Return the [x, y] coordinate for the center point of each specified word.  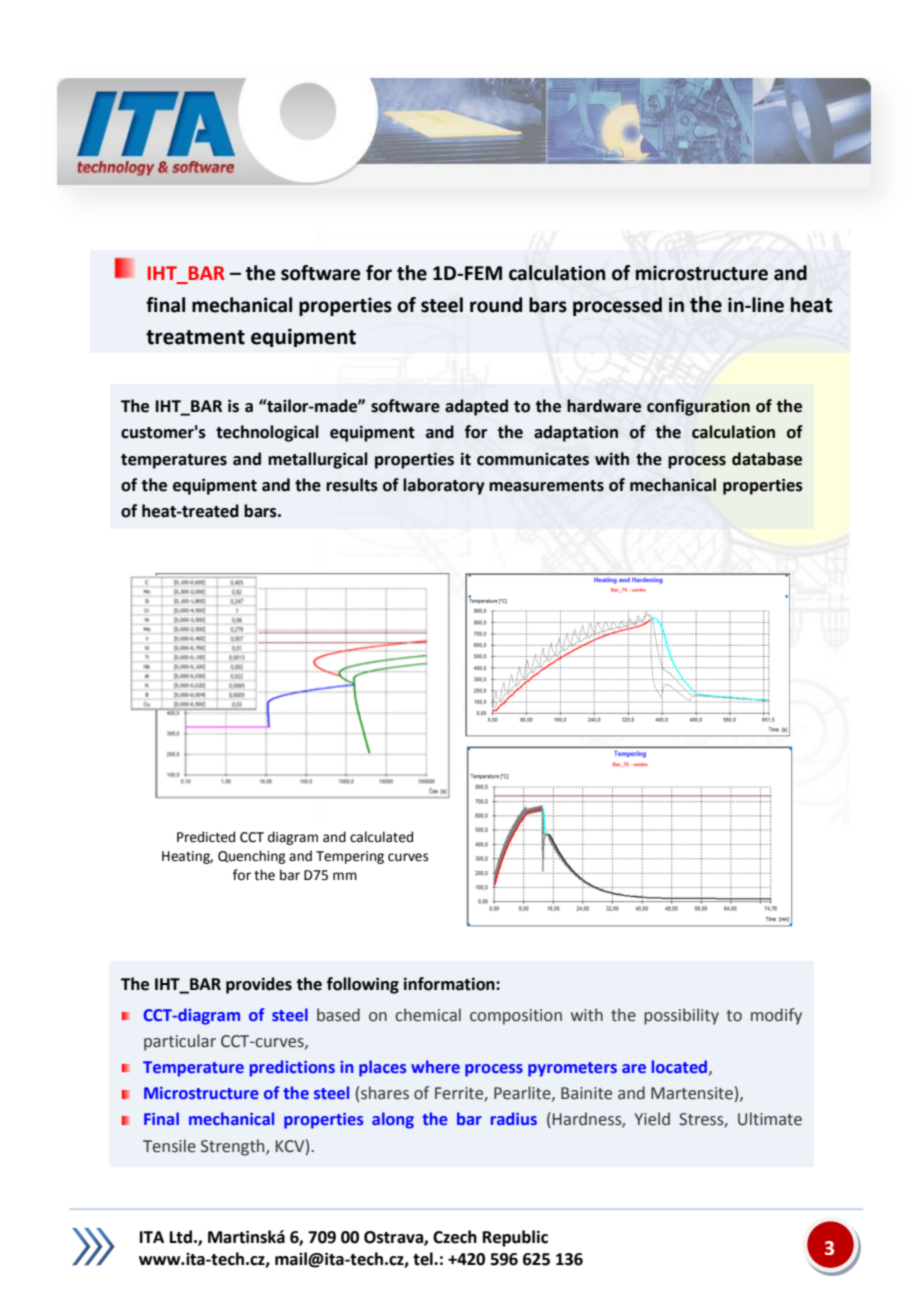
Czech [455, 1237]
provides [259, 985]
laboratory [444, 486]
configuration [698, 407]
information [450, 984]
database [767, 459]
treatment [195, 337]
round [496, 305]
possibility [681, 1016]
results [352, 485]
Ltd [181, 1237]
